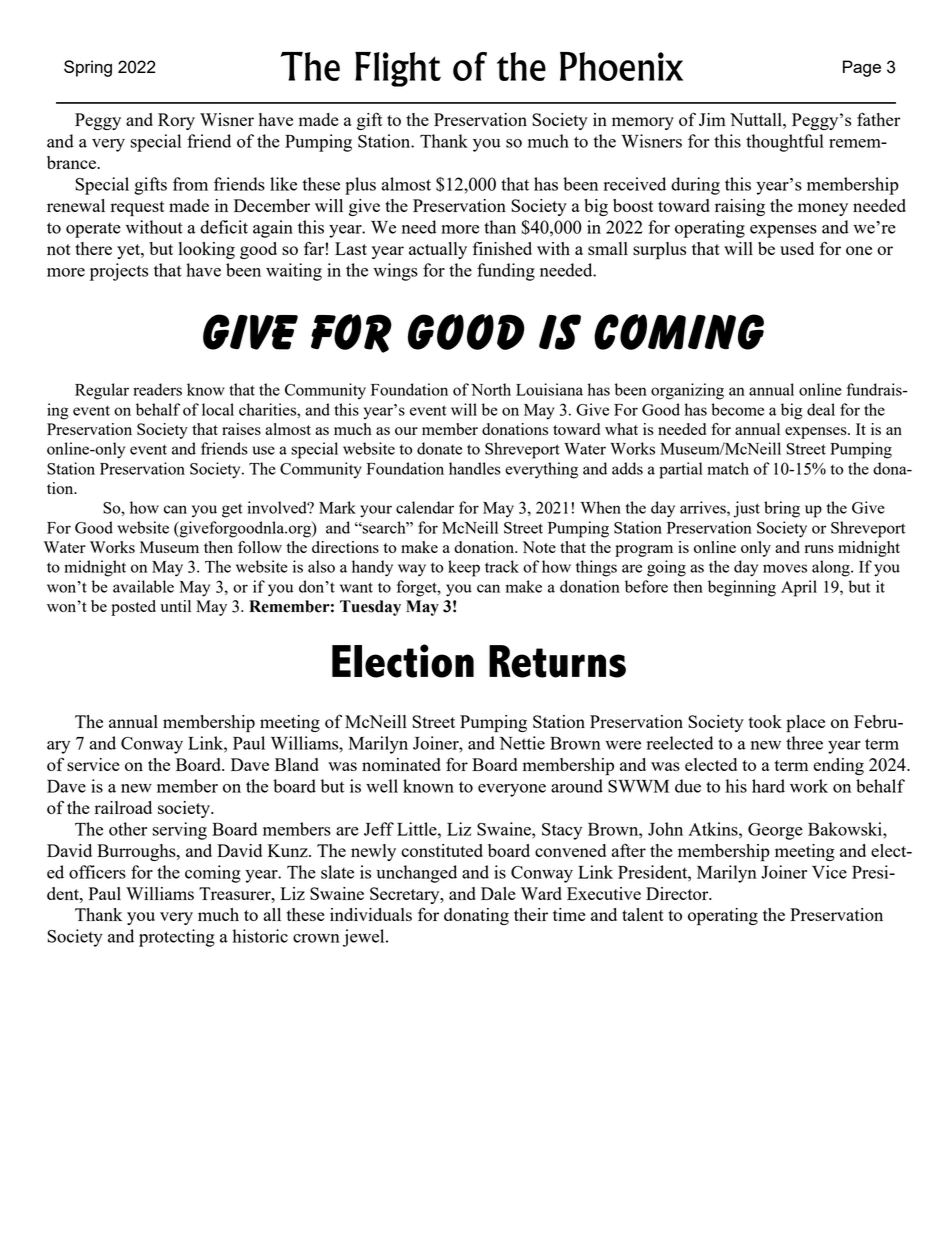  Describe the element at coordinates (176, 121) in the screenshot. I see `Rory` at that location.
